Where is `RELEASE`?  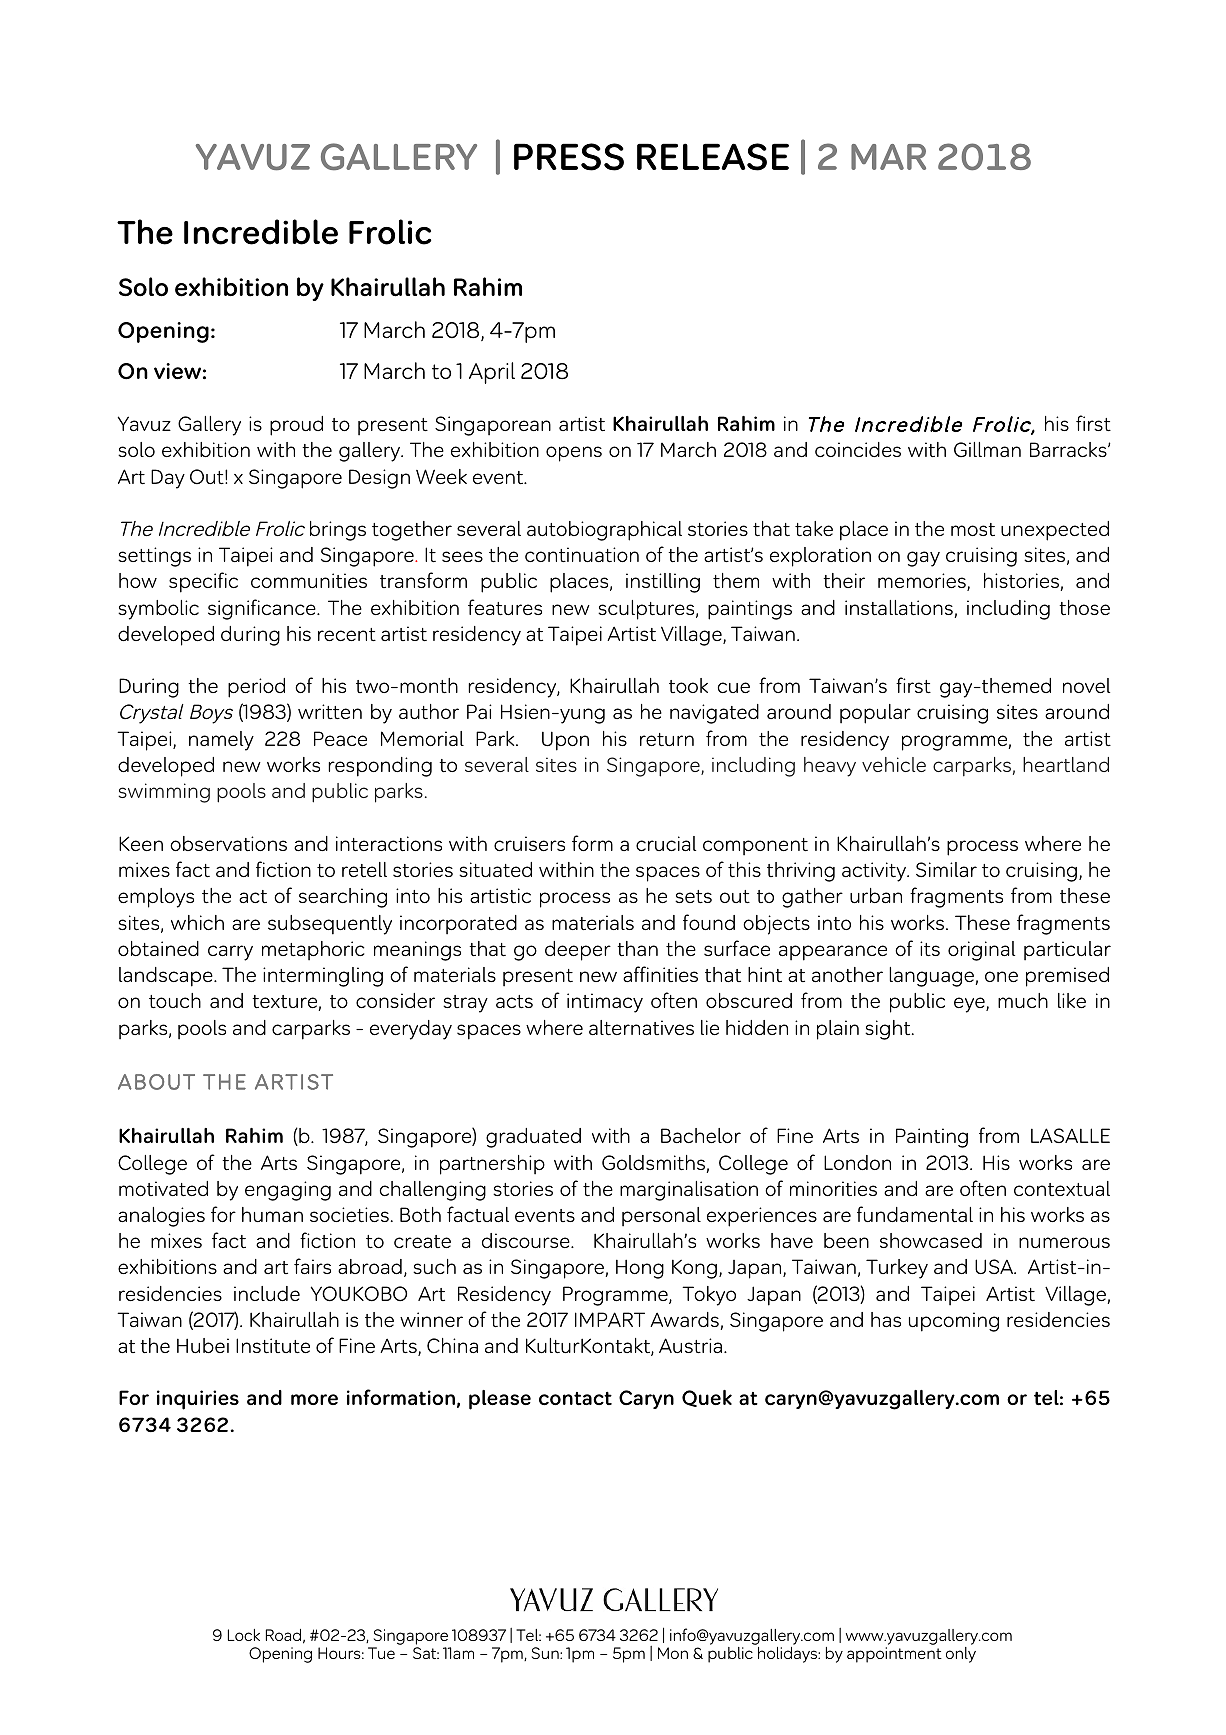 RELEASE is located at coordinates (713, 157).
